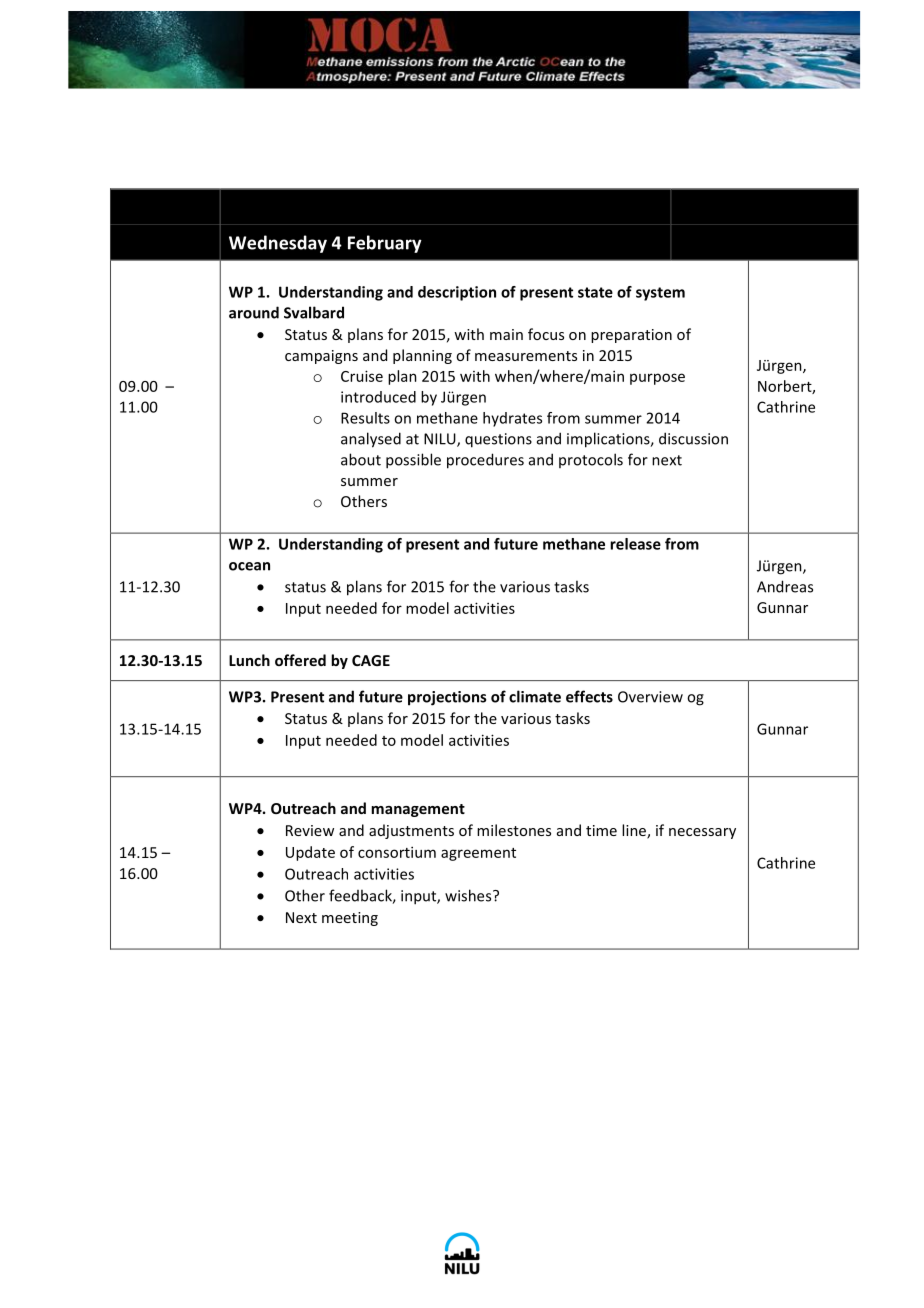  I want to click on description, so click(457, 293).
